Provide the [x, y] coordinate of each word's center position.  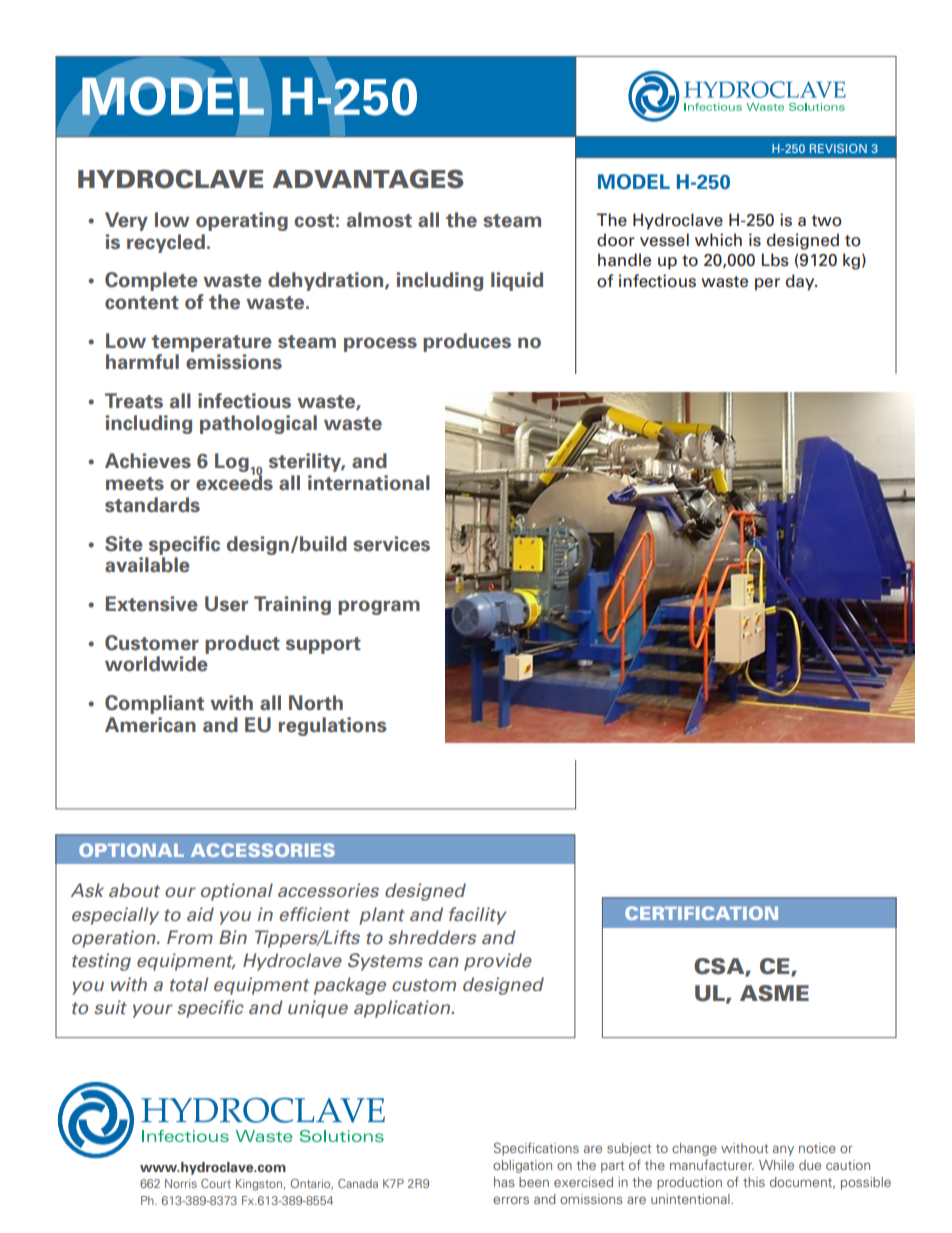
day [801, 282]
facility [478, 916]
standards [152, 505]
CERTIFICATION [701, 913]
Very [126, 221]
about [134, 890]
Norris [181, 1183]
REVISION [838, 148]
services [391, 544]
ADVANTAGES [367, 179]
